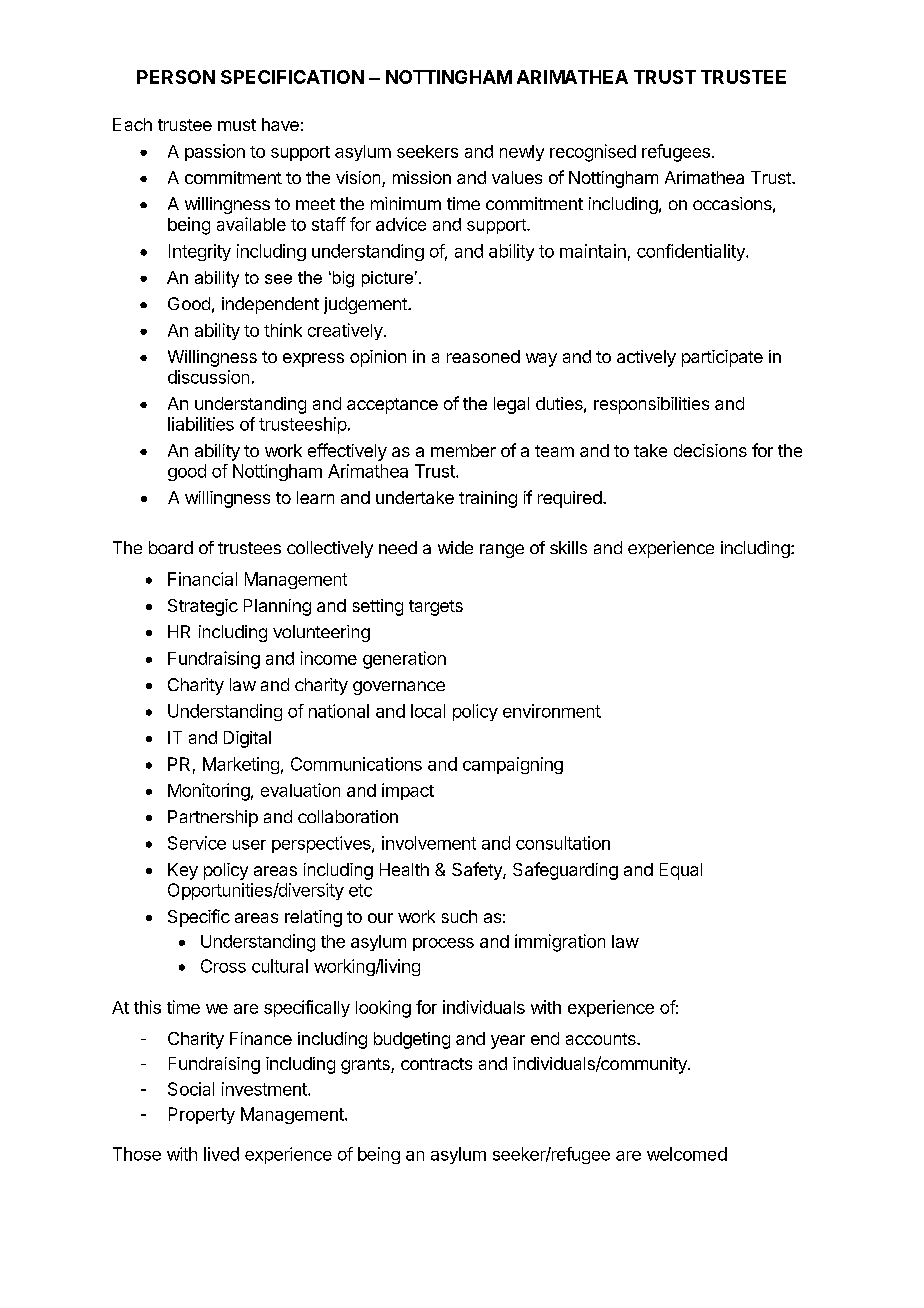 The image size is (924, 1308). What do you see at coordinates (687, 1154) in the page?
I see `welcomed` at bounding box center [687, 1154].
